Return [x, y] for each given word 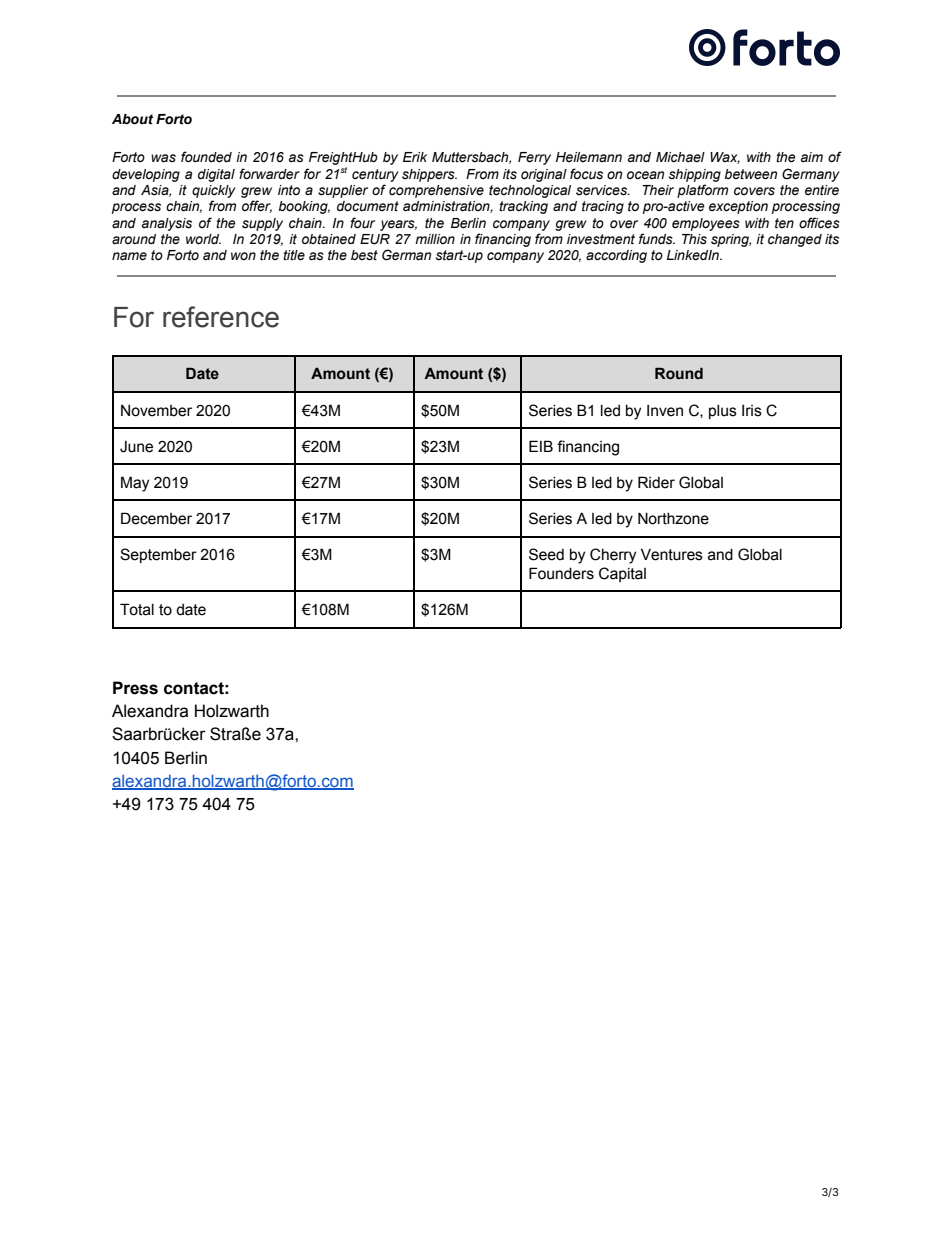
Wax [725, 158]
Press [135, 688]
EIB [541, 446]
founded [206, 157]
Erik [415, 157]
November [156, 411]
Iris [752, 411]
